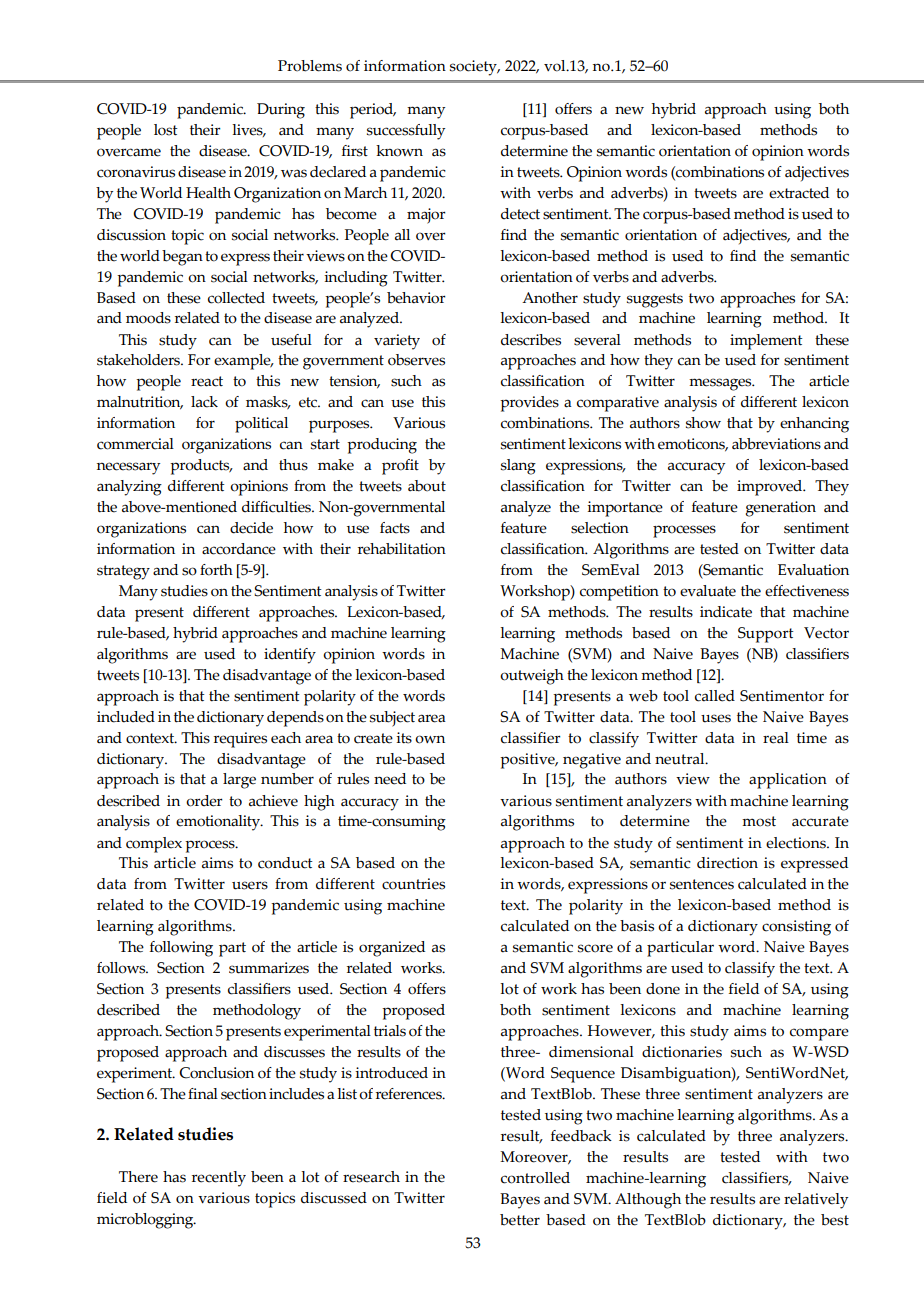 The height and width of the screenshot is (1308, 924). What do you see at coordinates (532, 677) in the screenshot?
I see `outweigh` at bounding box center [532, 677].
